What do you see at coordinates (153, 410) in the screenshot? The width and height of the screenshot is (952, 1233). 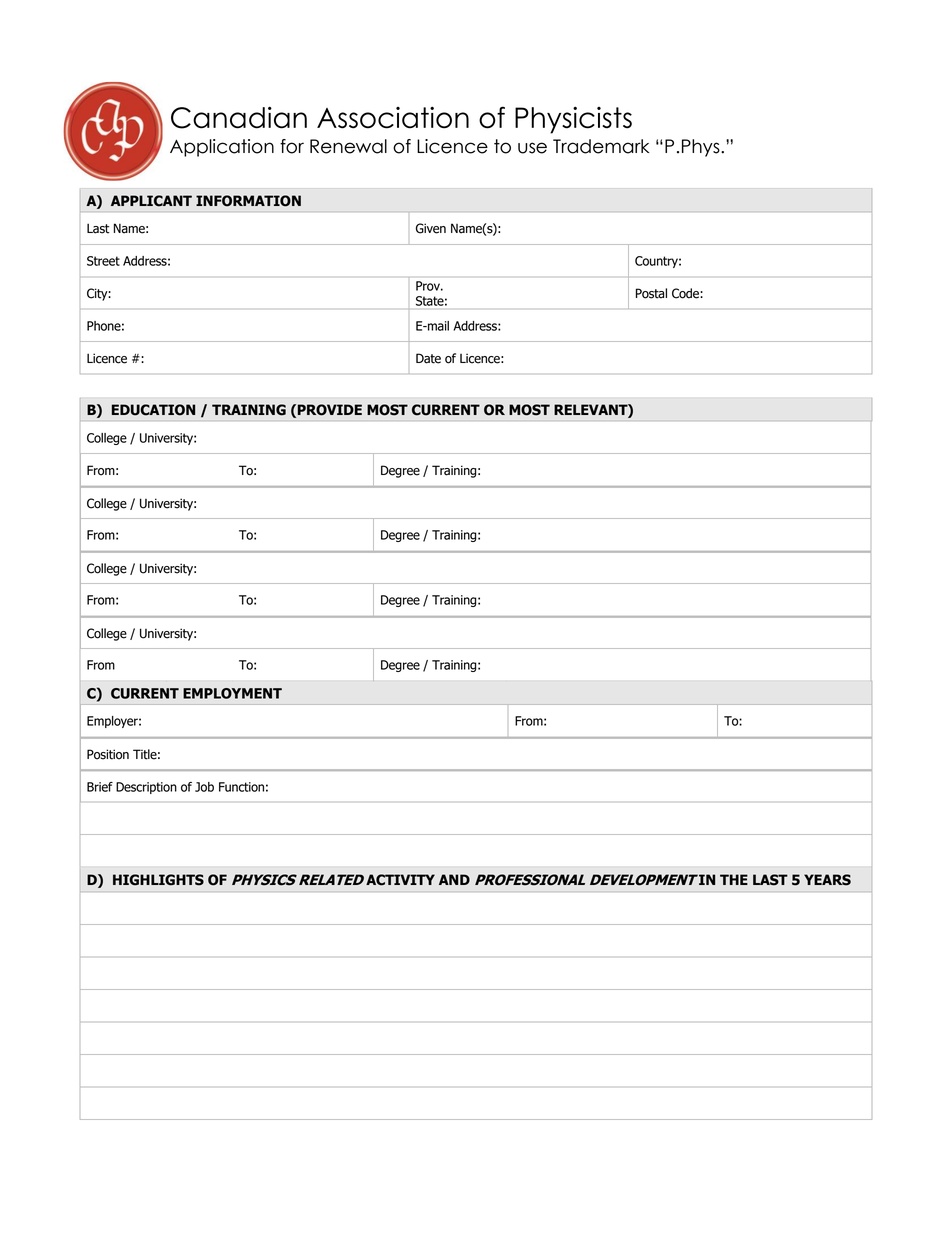 I see `EDUCATION` at bounding box center [153, 410].
